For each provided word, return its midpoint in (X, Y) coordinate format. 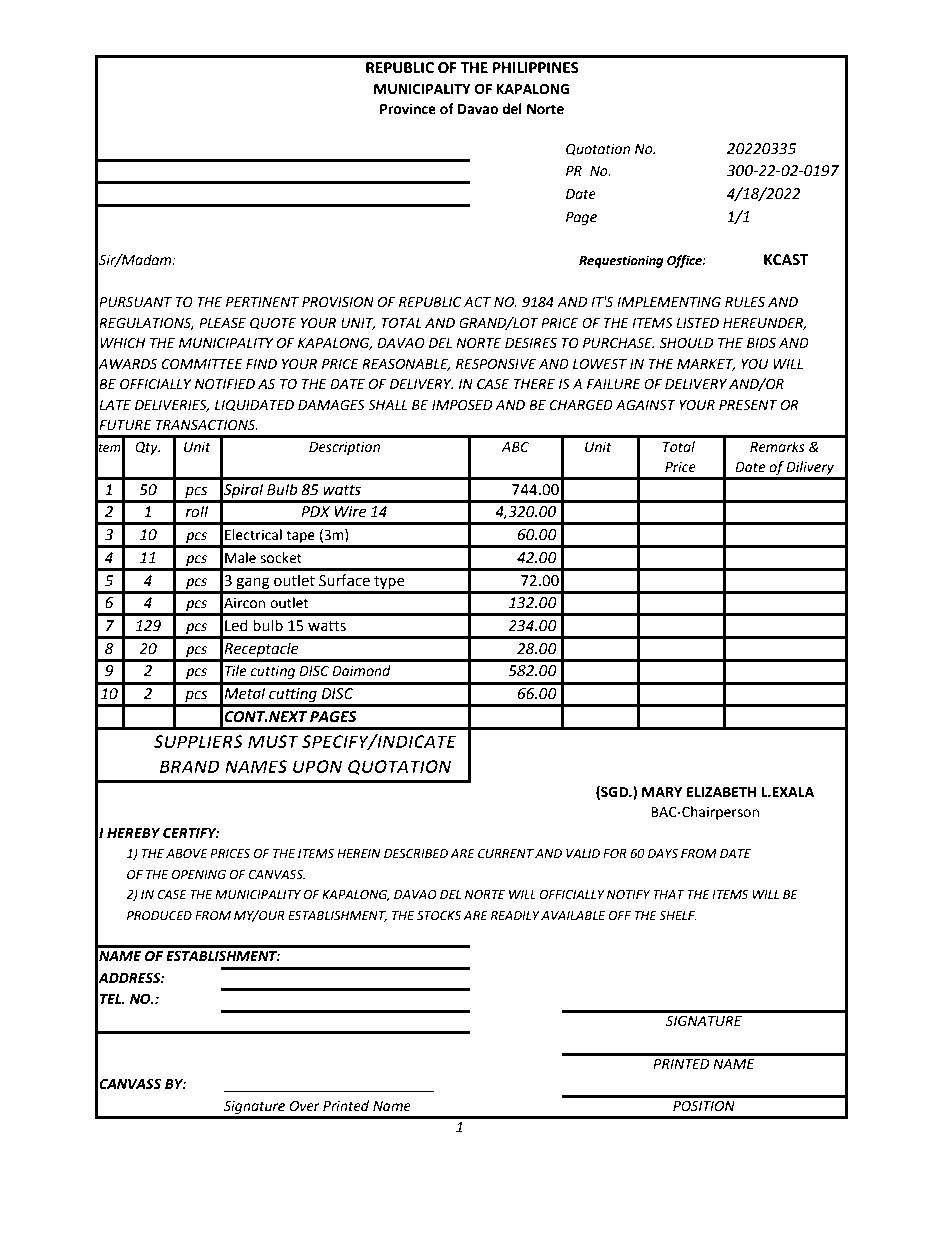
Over (304, 1106)
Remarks (777, 447)
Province (408, 109)
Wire (350, 512)
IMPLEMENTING (669, 302)
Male (240, 558)
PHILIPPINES (536, 68)
